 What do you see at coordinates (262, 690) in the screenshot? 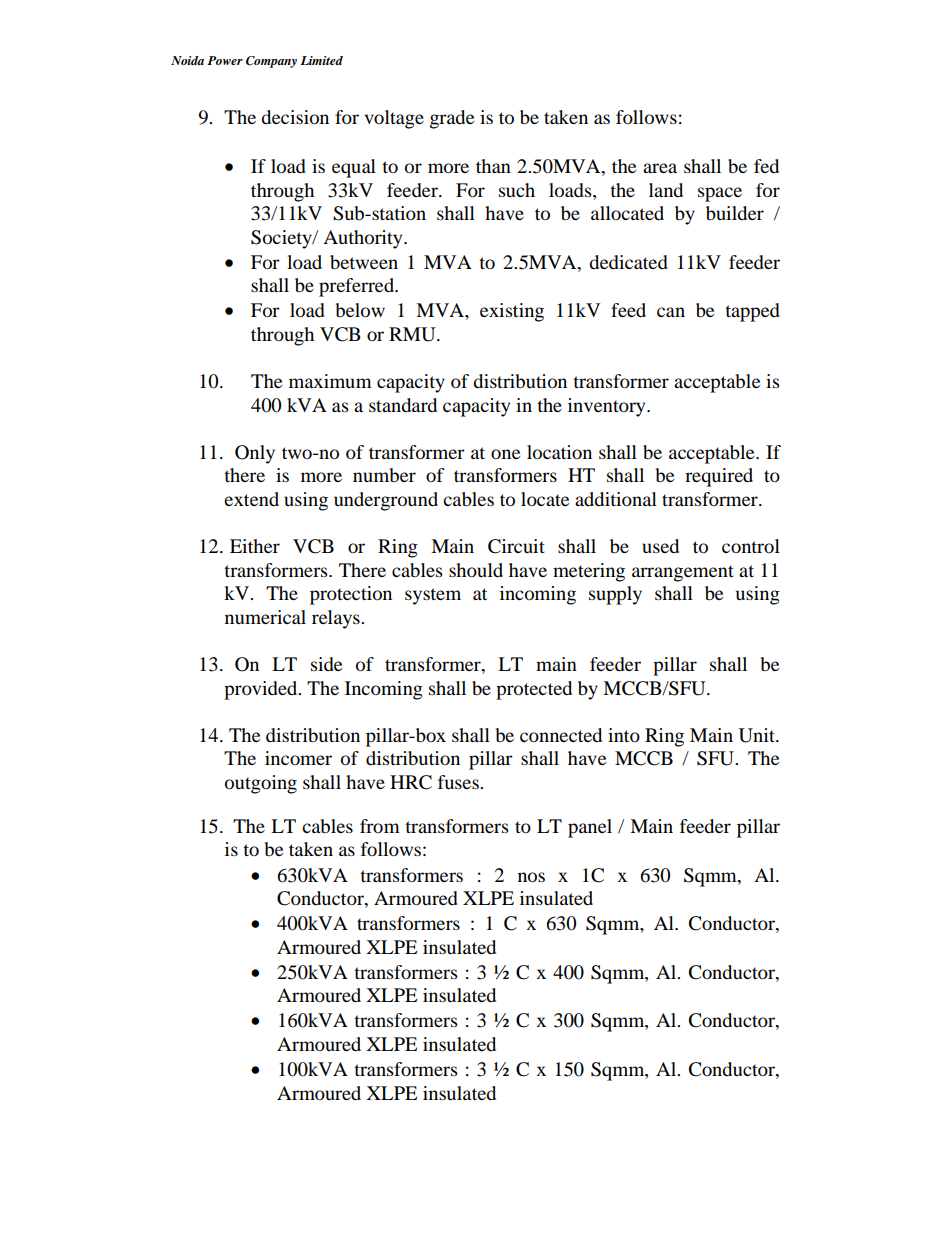
I see `provided` at bounding box center [262, 690].
